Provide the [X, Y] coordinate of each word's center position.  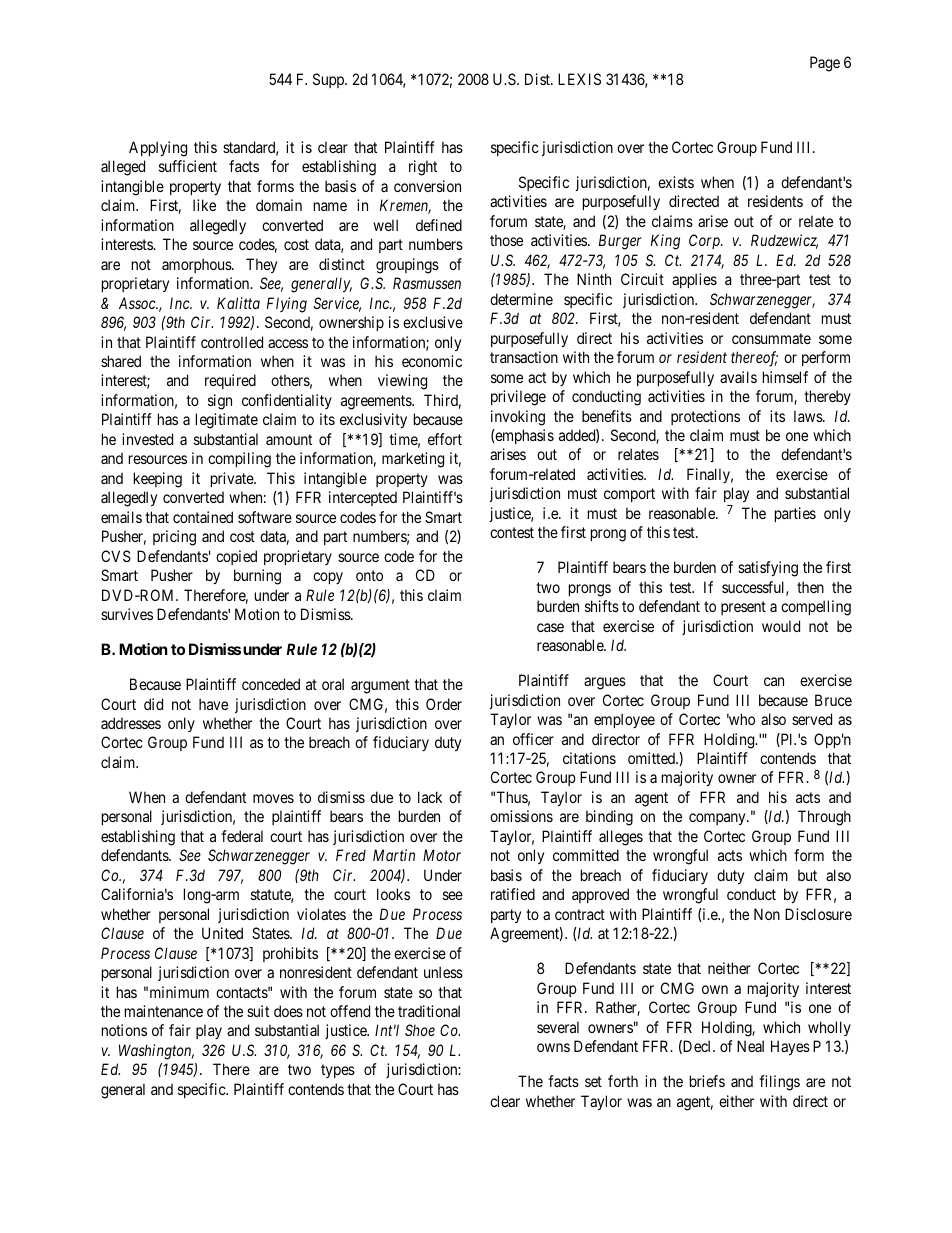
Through [824, 818]
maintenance [164, 1011]
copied [236, 557]
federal [242, 836]
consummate [771, 338]
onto [369, 575]
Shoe [420, 1030]
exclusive [433, 322]
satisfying [768, 569]
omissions [521, 816]
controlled [232, 342]
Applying [158, 149]
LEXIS [579, 79]
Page [825, 64]
